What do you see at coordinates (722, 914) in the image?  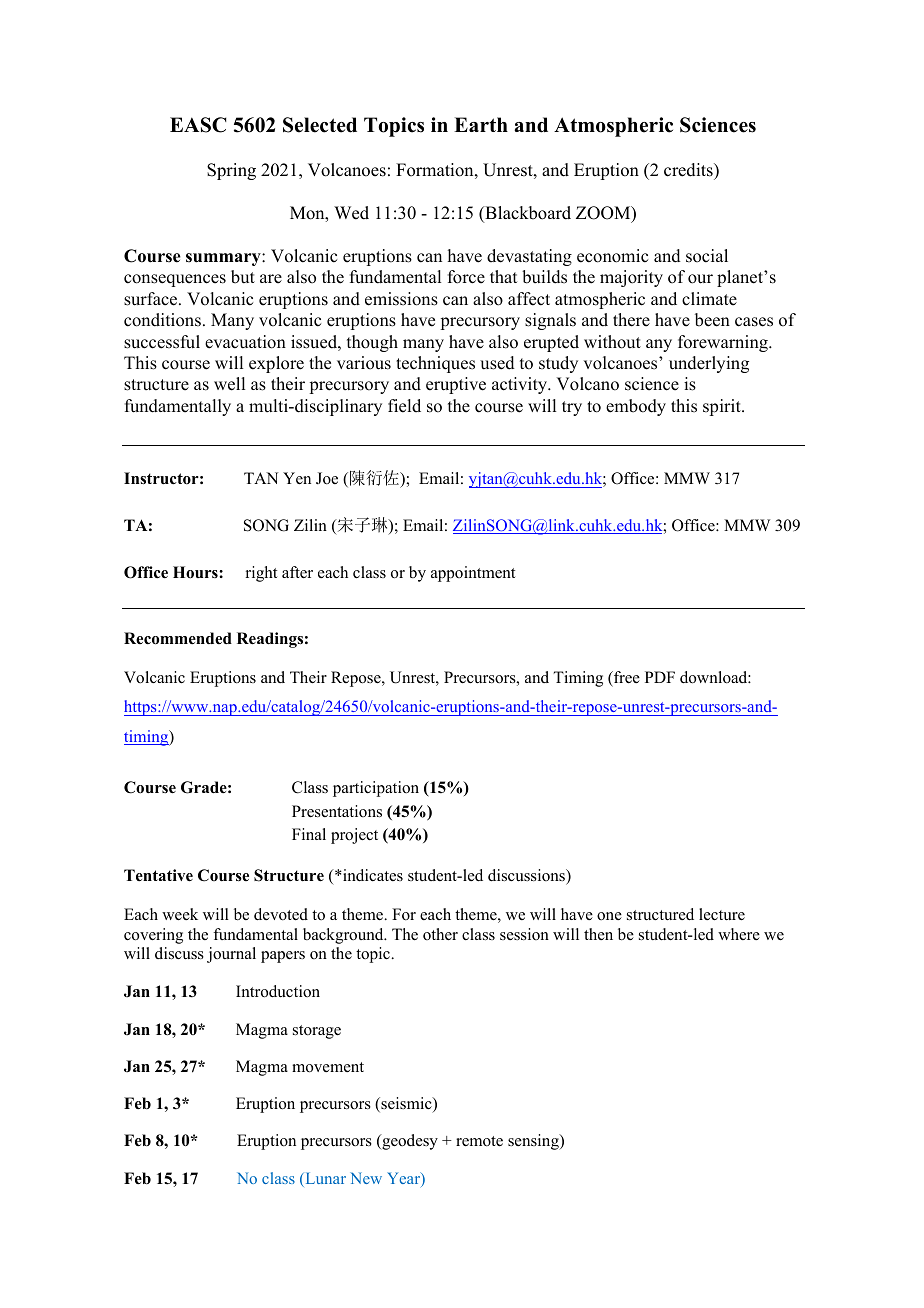 I see `lecture` at bounding box center [722, 914].
